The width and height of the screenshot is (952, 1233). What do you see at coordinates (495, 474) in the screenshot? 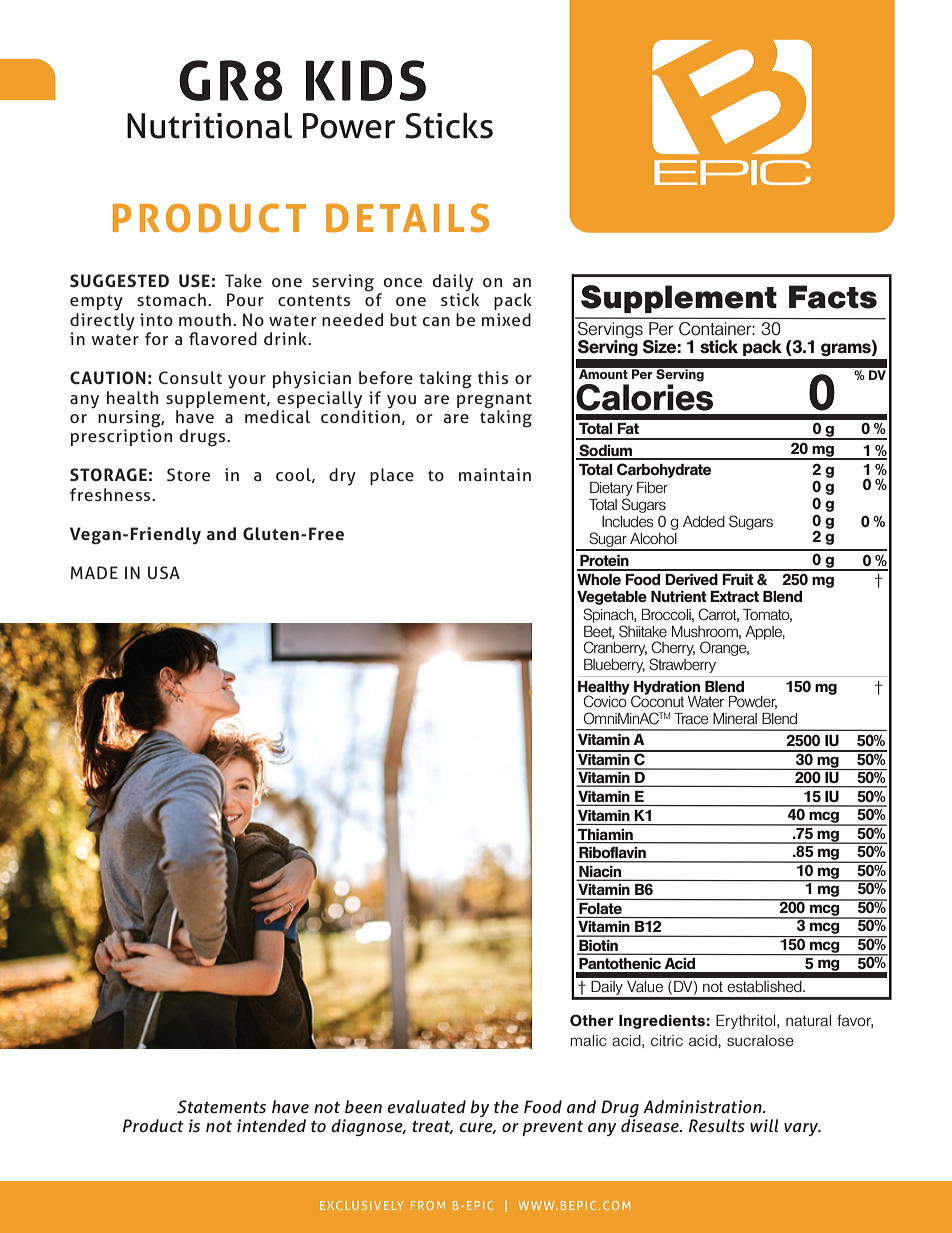
I see `maintain` at bounding box center [495, 474].
